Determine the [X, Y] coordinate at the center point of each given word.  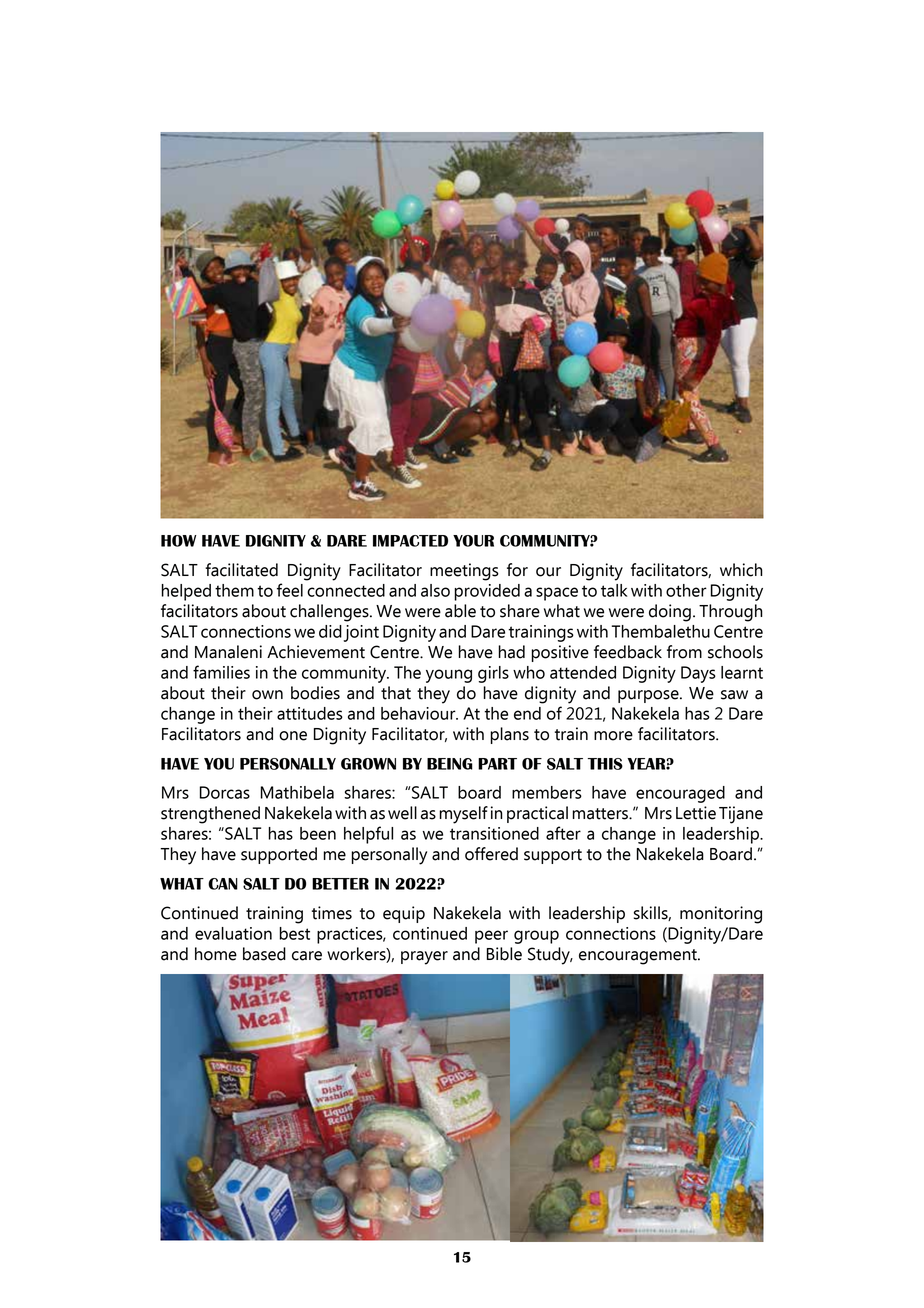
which [741, 570]
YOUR [473, 541]
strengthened [210, 815]
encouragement [639, 957]
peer [491, 937]
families [221, 672]
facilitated [241, 570]
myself [463, 815]
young [449, 676]
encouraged [680, 794]
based [264, 954]
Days [698, 674]
